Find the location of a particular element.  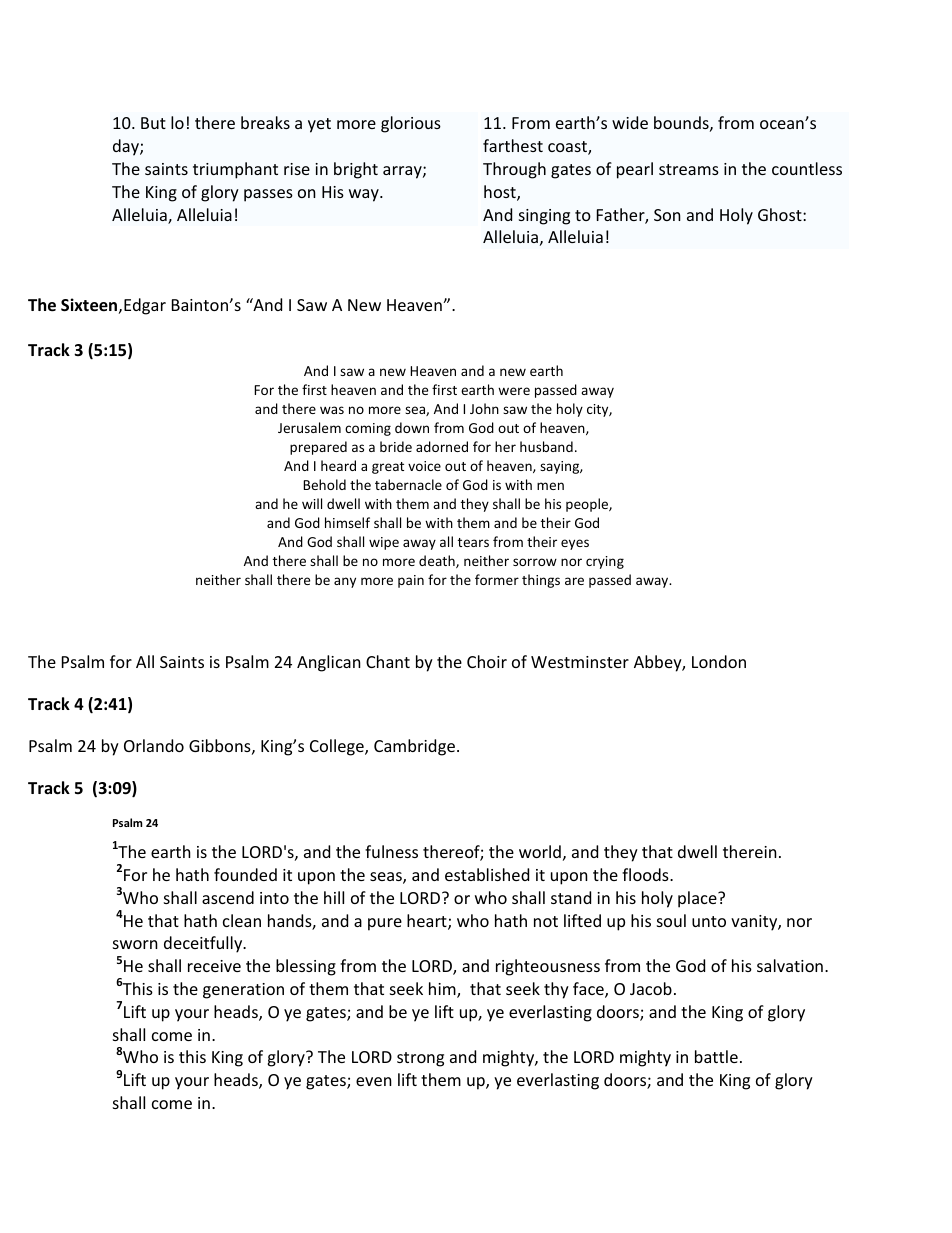

founded is located at coordinates (245, 874).
